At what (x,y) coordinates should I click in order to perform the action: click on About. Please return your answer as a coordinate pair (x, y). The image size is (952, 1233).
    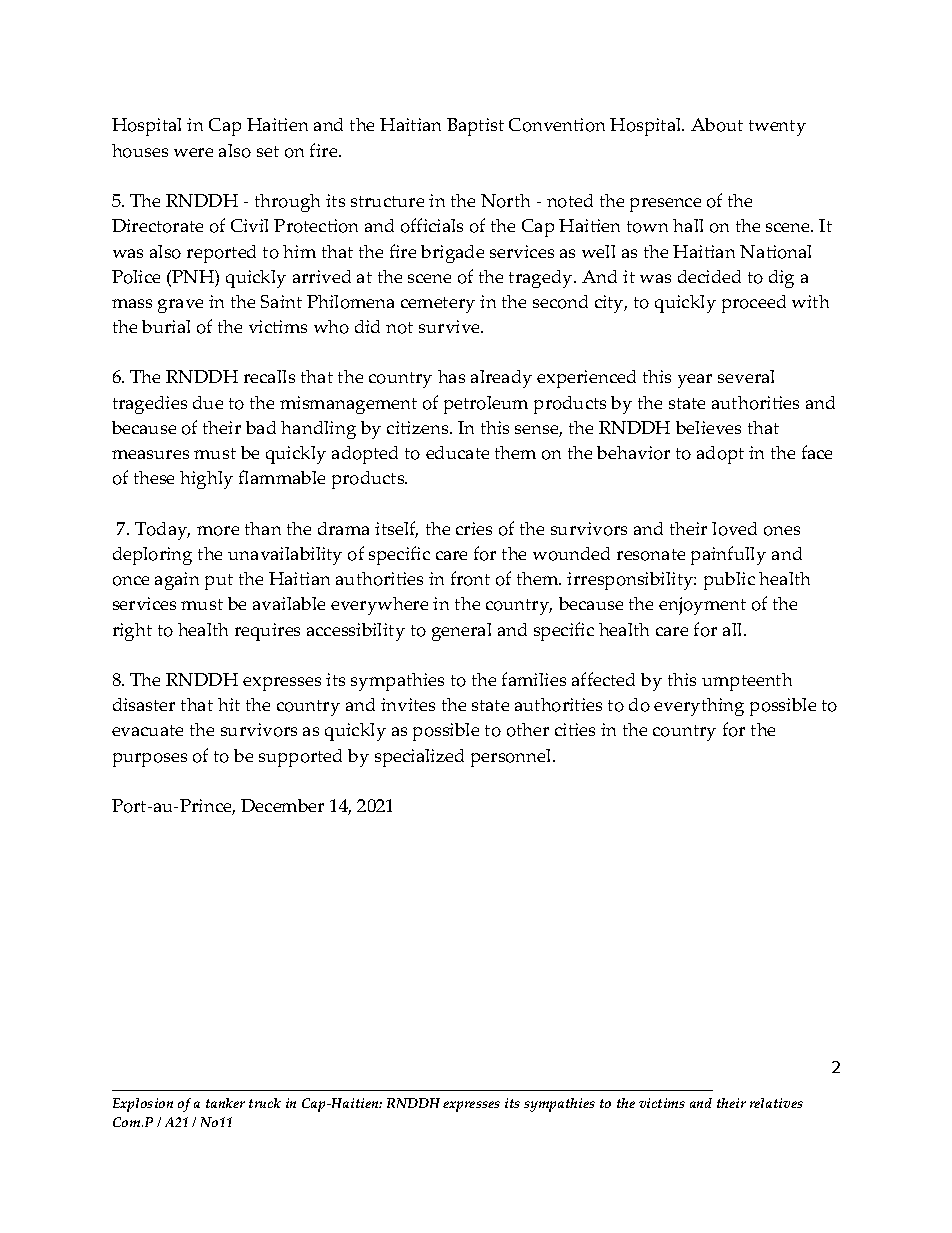
    Looking at the image, I should click on (717, 125).
